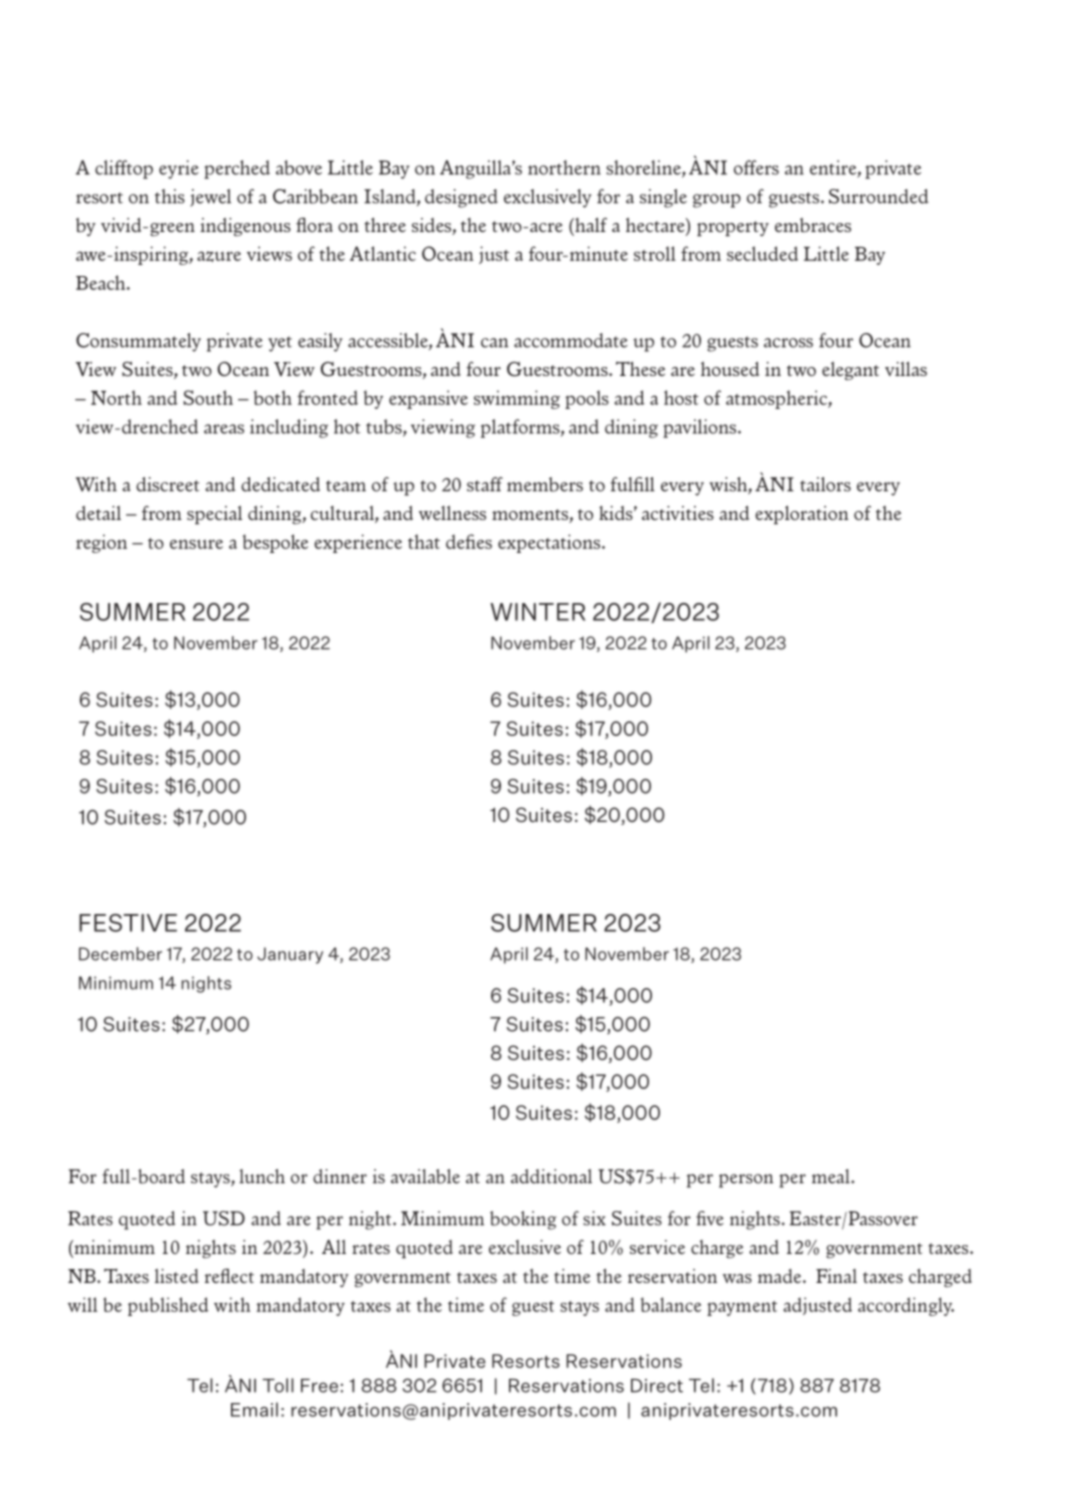 This screenshot has height=1507, width=1068. I want to click on lunch, so click(262, 1176).
